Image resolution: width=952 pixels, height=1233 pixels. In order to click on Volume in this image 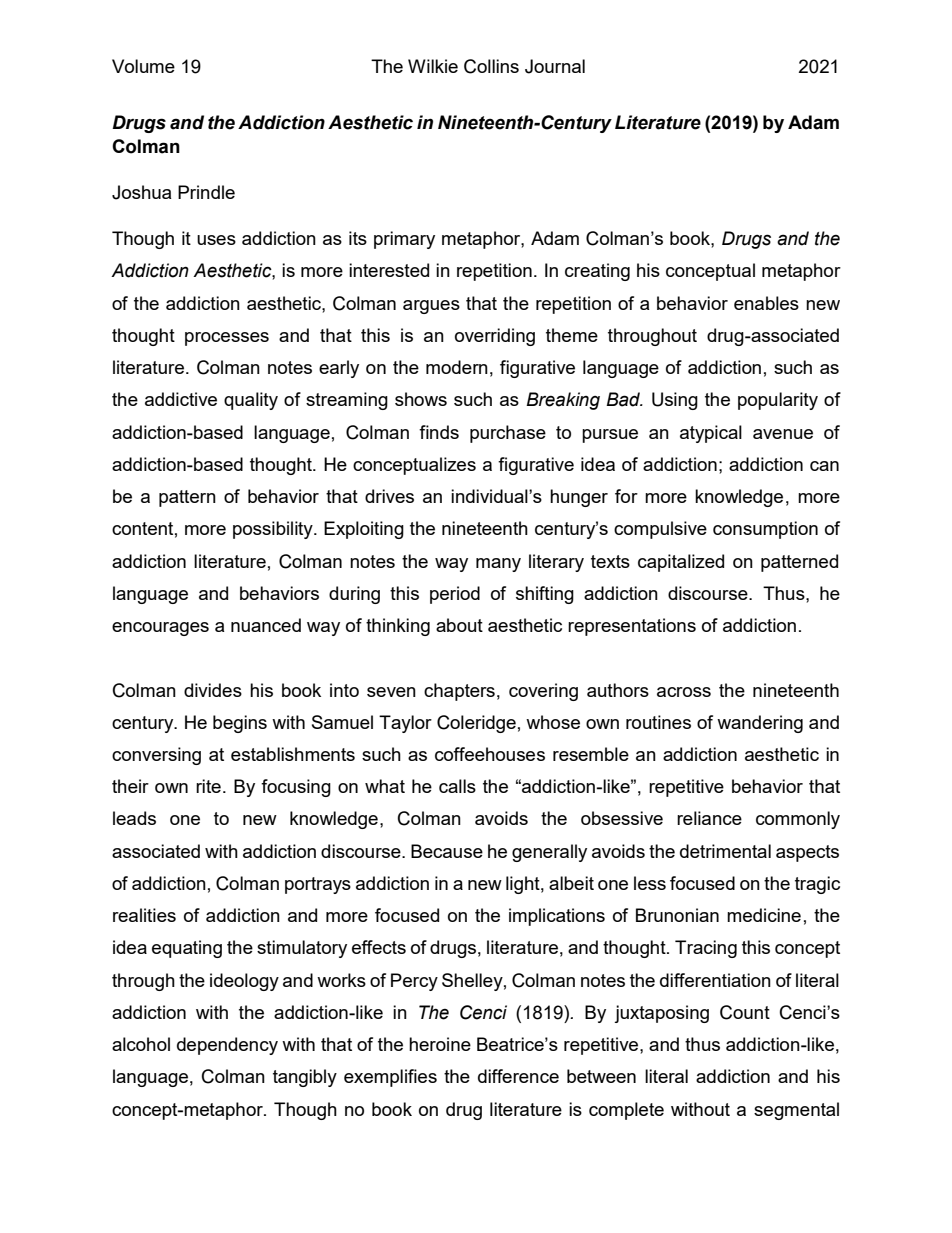, I will do `click(143, 66)`.
